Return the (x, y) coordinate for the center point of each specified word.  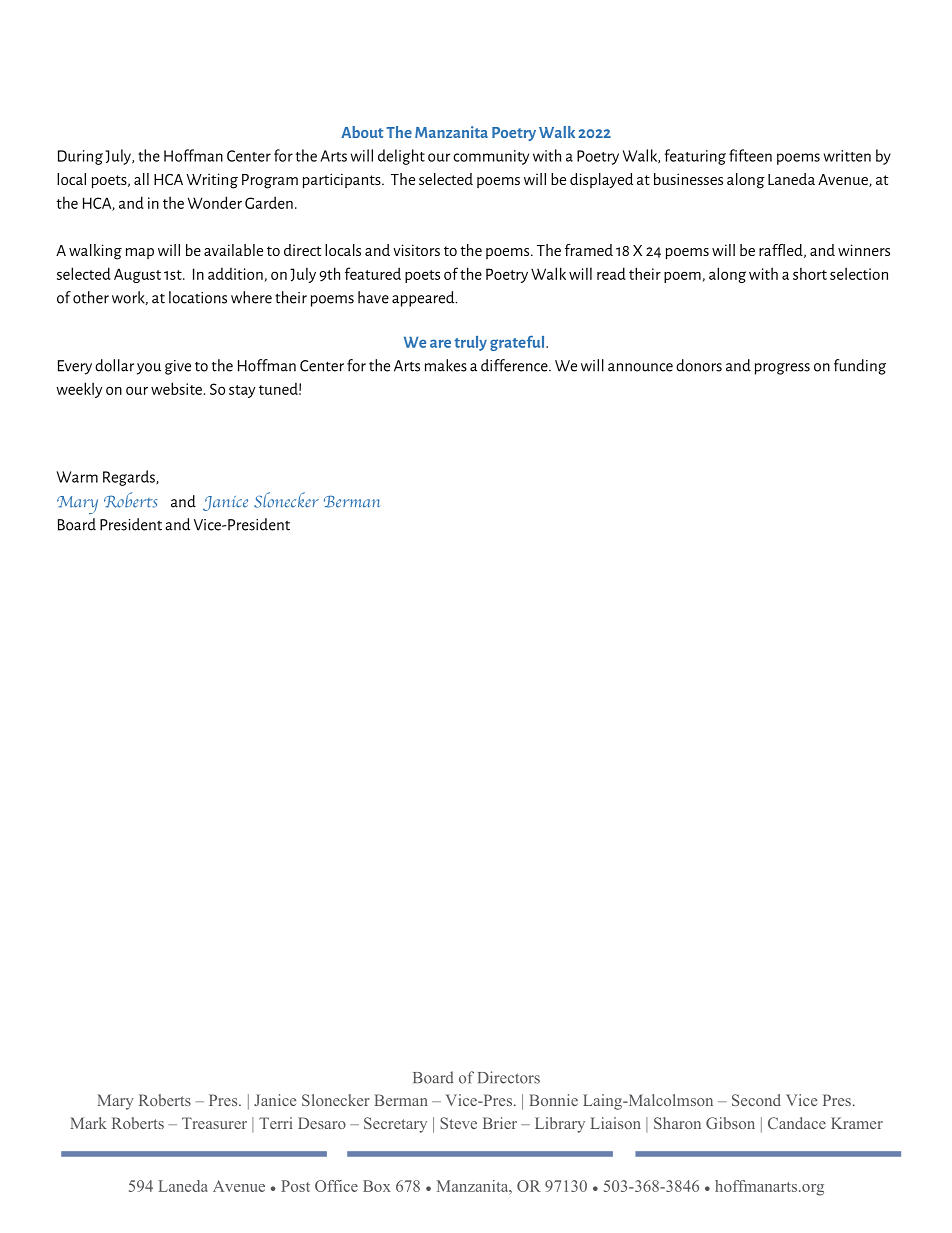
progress (782, 369)
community (491, 157)
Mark (88, 1123)
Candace (797, 1123)
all (141, 179)
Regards (130, 478)
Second (756, 1100)
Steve (458, 1123)
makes (446, 365)
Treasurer (214, 1123)
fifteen (750, 155)
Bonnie (553, 1100)
